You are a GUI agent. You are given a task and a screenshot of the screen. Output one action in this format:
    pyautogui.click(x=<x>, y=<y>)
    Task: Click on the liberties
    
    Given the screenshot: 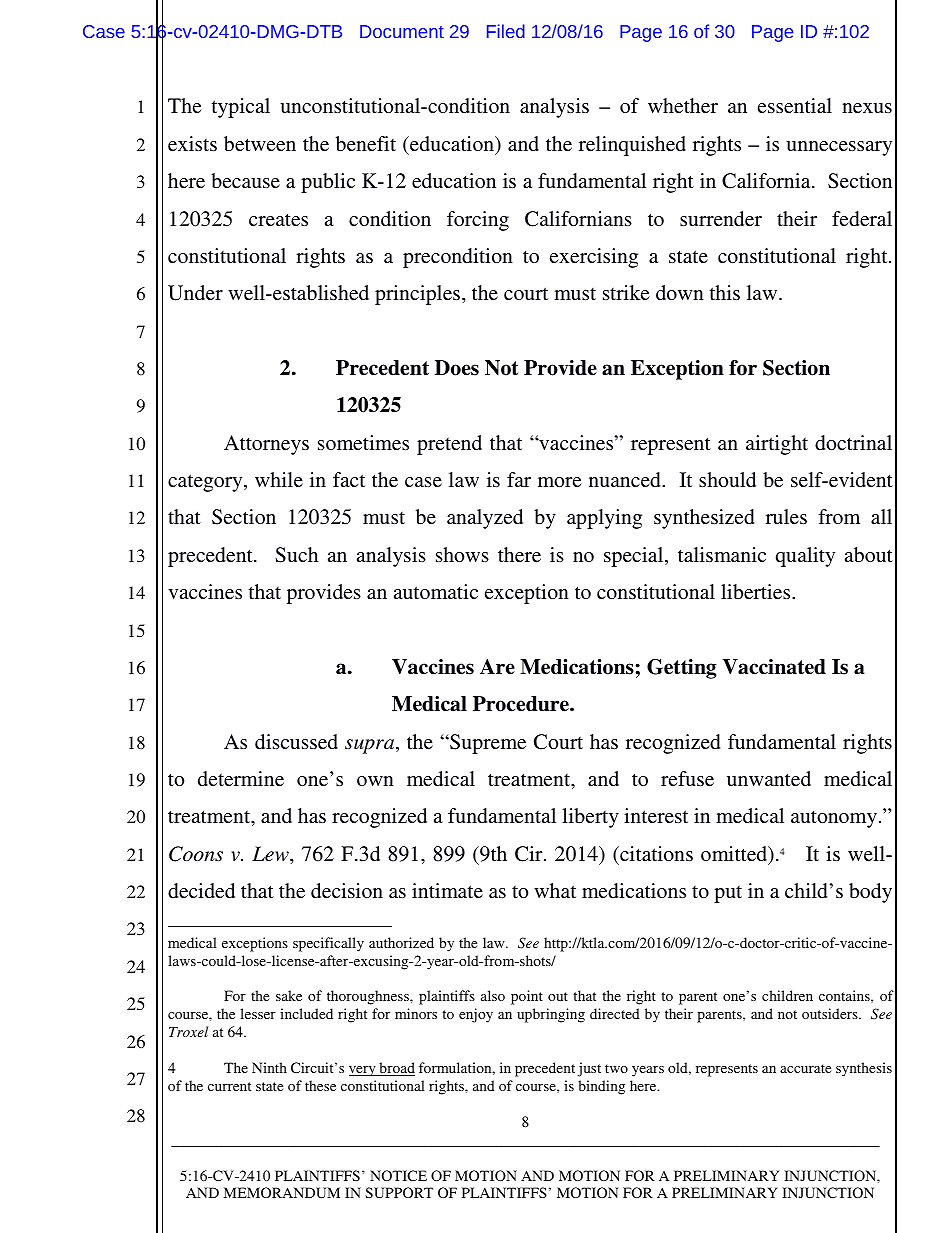 What is the action you would take?
    pyautogui.click(x=757, y=591)
